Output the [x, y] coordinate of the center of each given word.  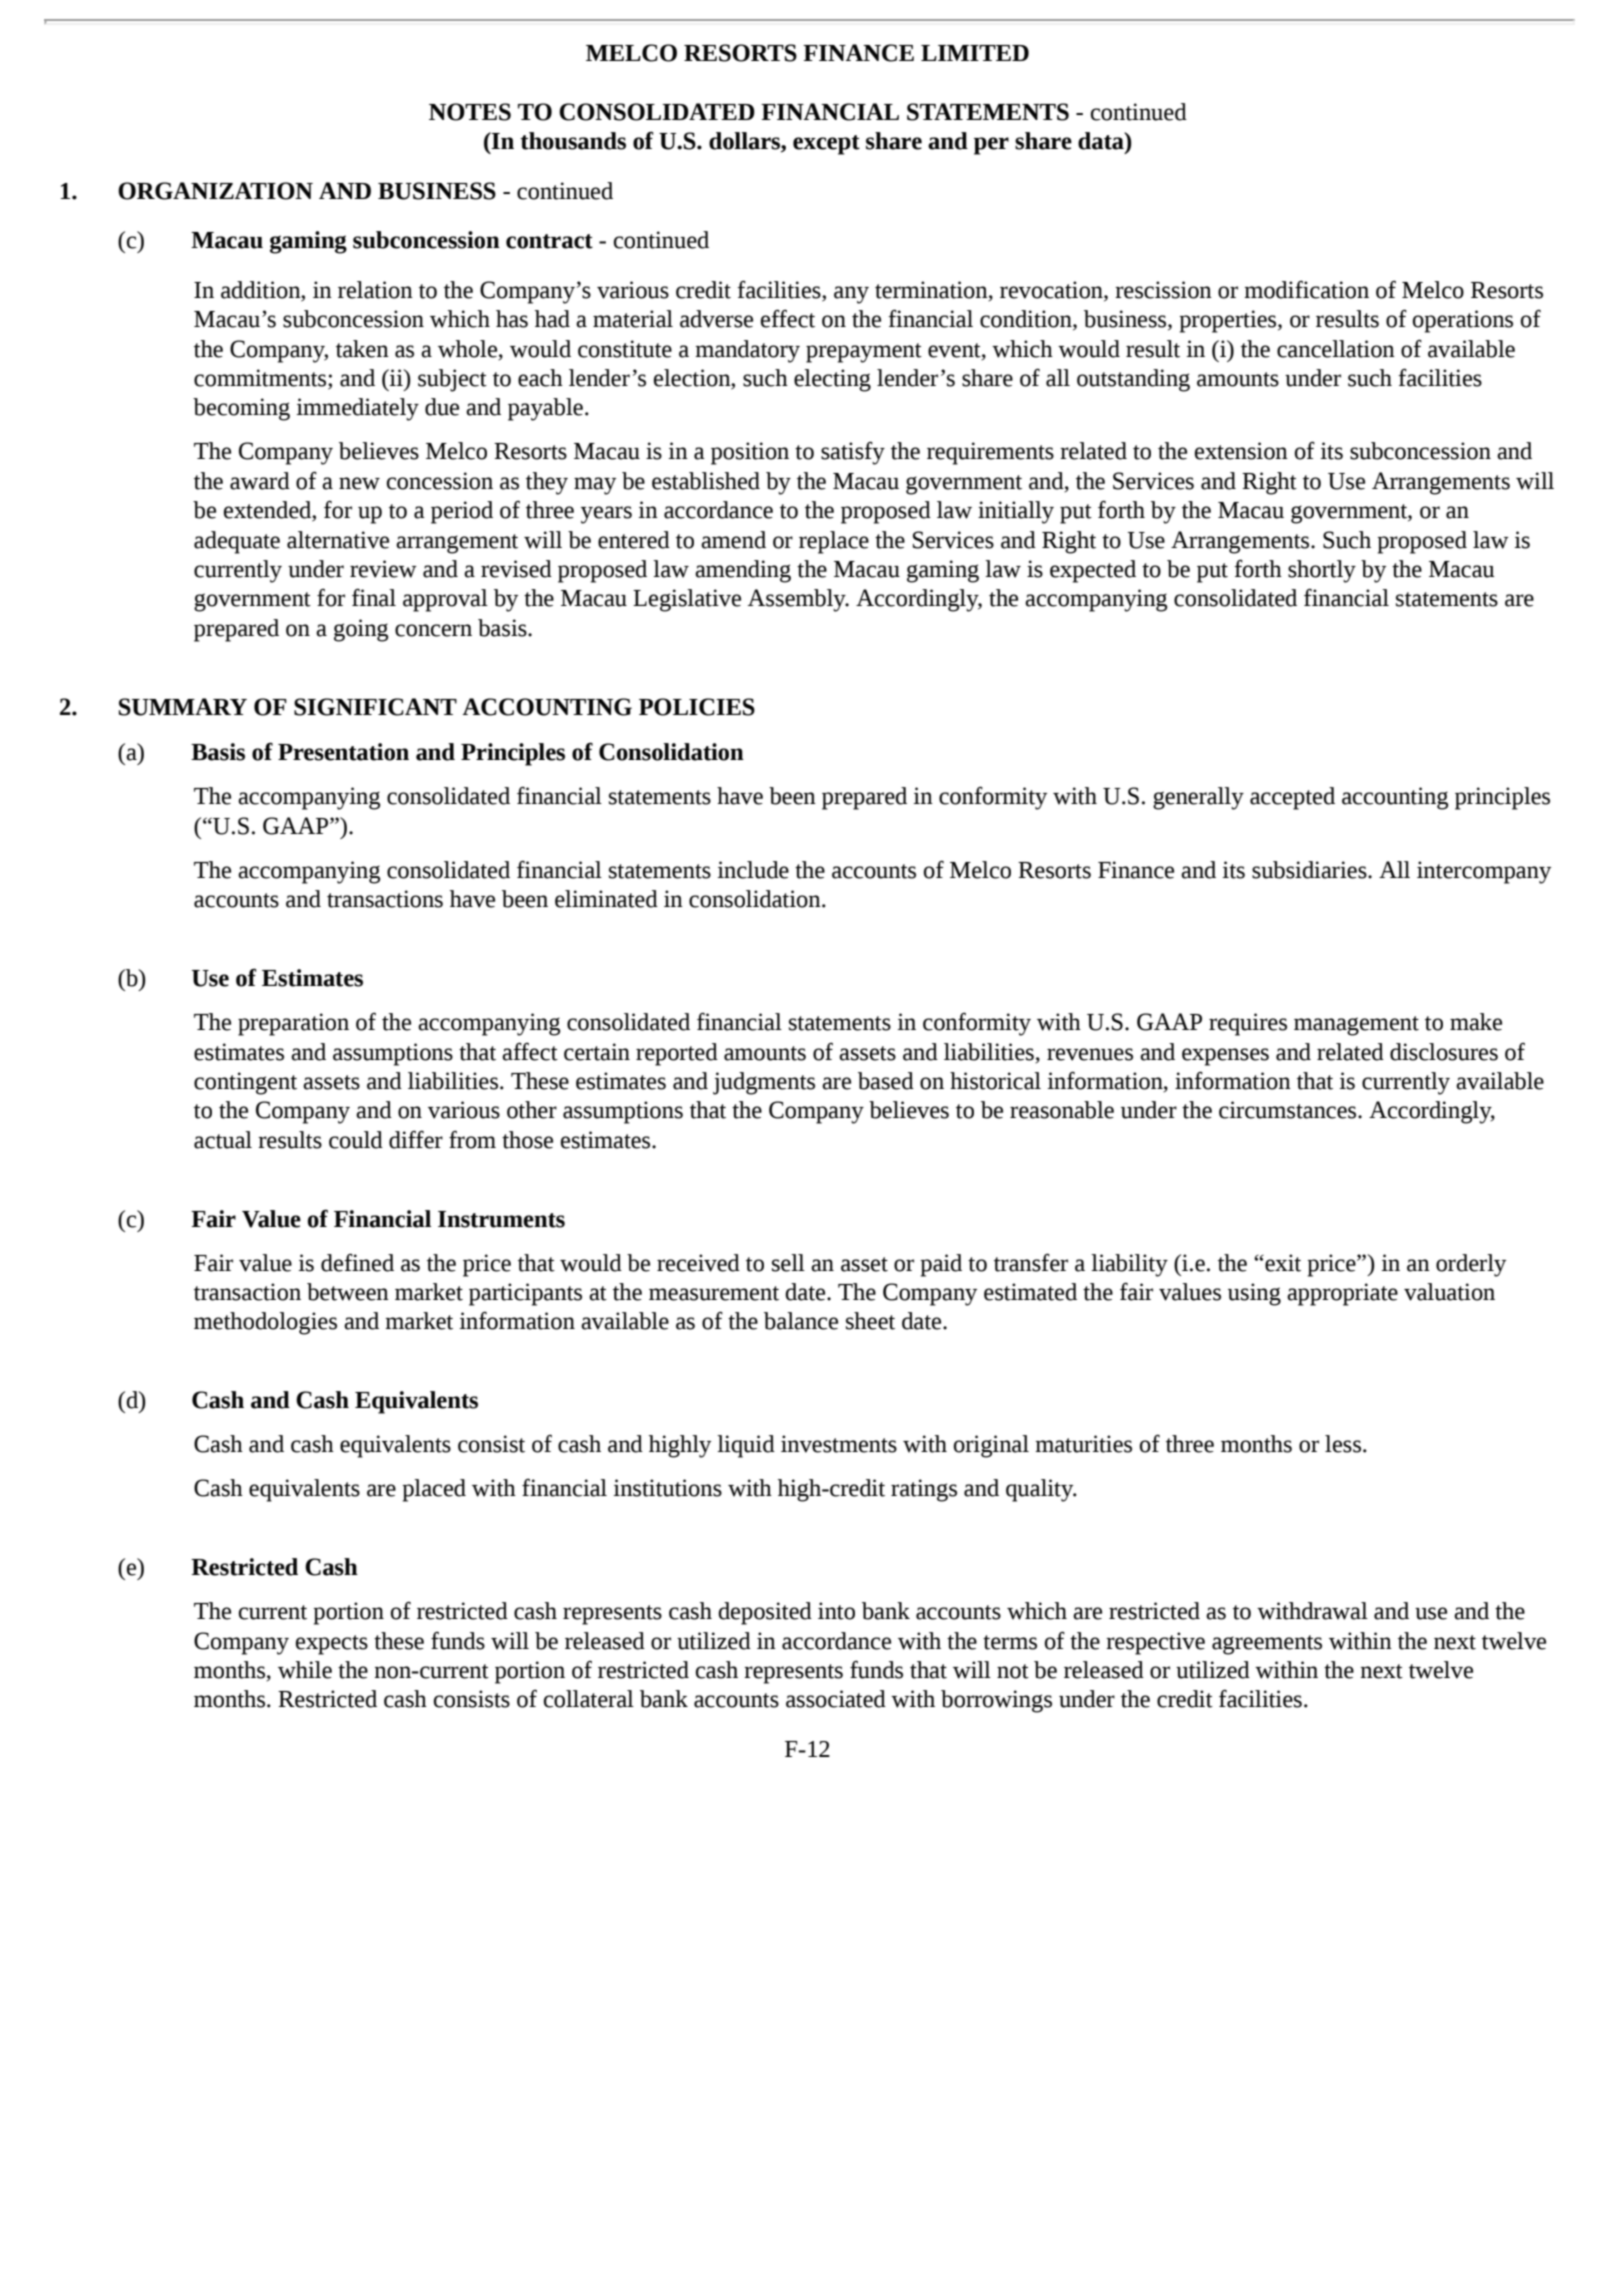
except [826, 145]
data [1102, 141]
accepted [1292, 798]
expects [332, 1645]
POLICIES [697, 707]
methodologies [265, 1323]
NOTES [470, 112]
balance [801, 1321]
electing [832, 380]
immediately [357, 409]
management [1356, 1026]
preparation [293, 1024]
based [886, 1081]
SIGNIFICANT [375, 707]
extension [1241, 451]
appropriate [1342, 1294]
